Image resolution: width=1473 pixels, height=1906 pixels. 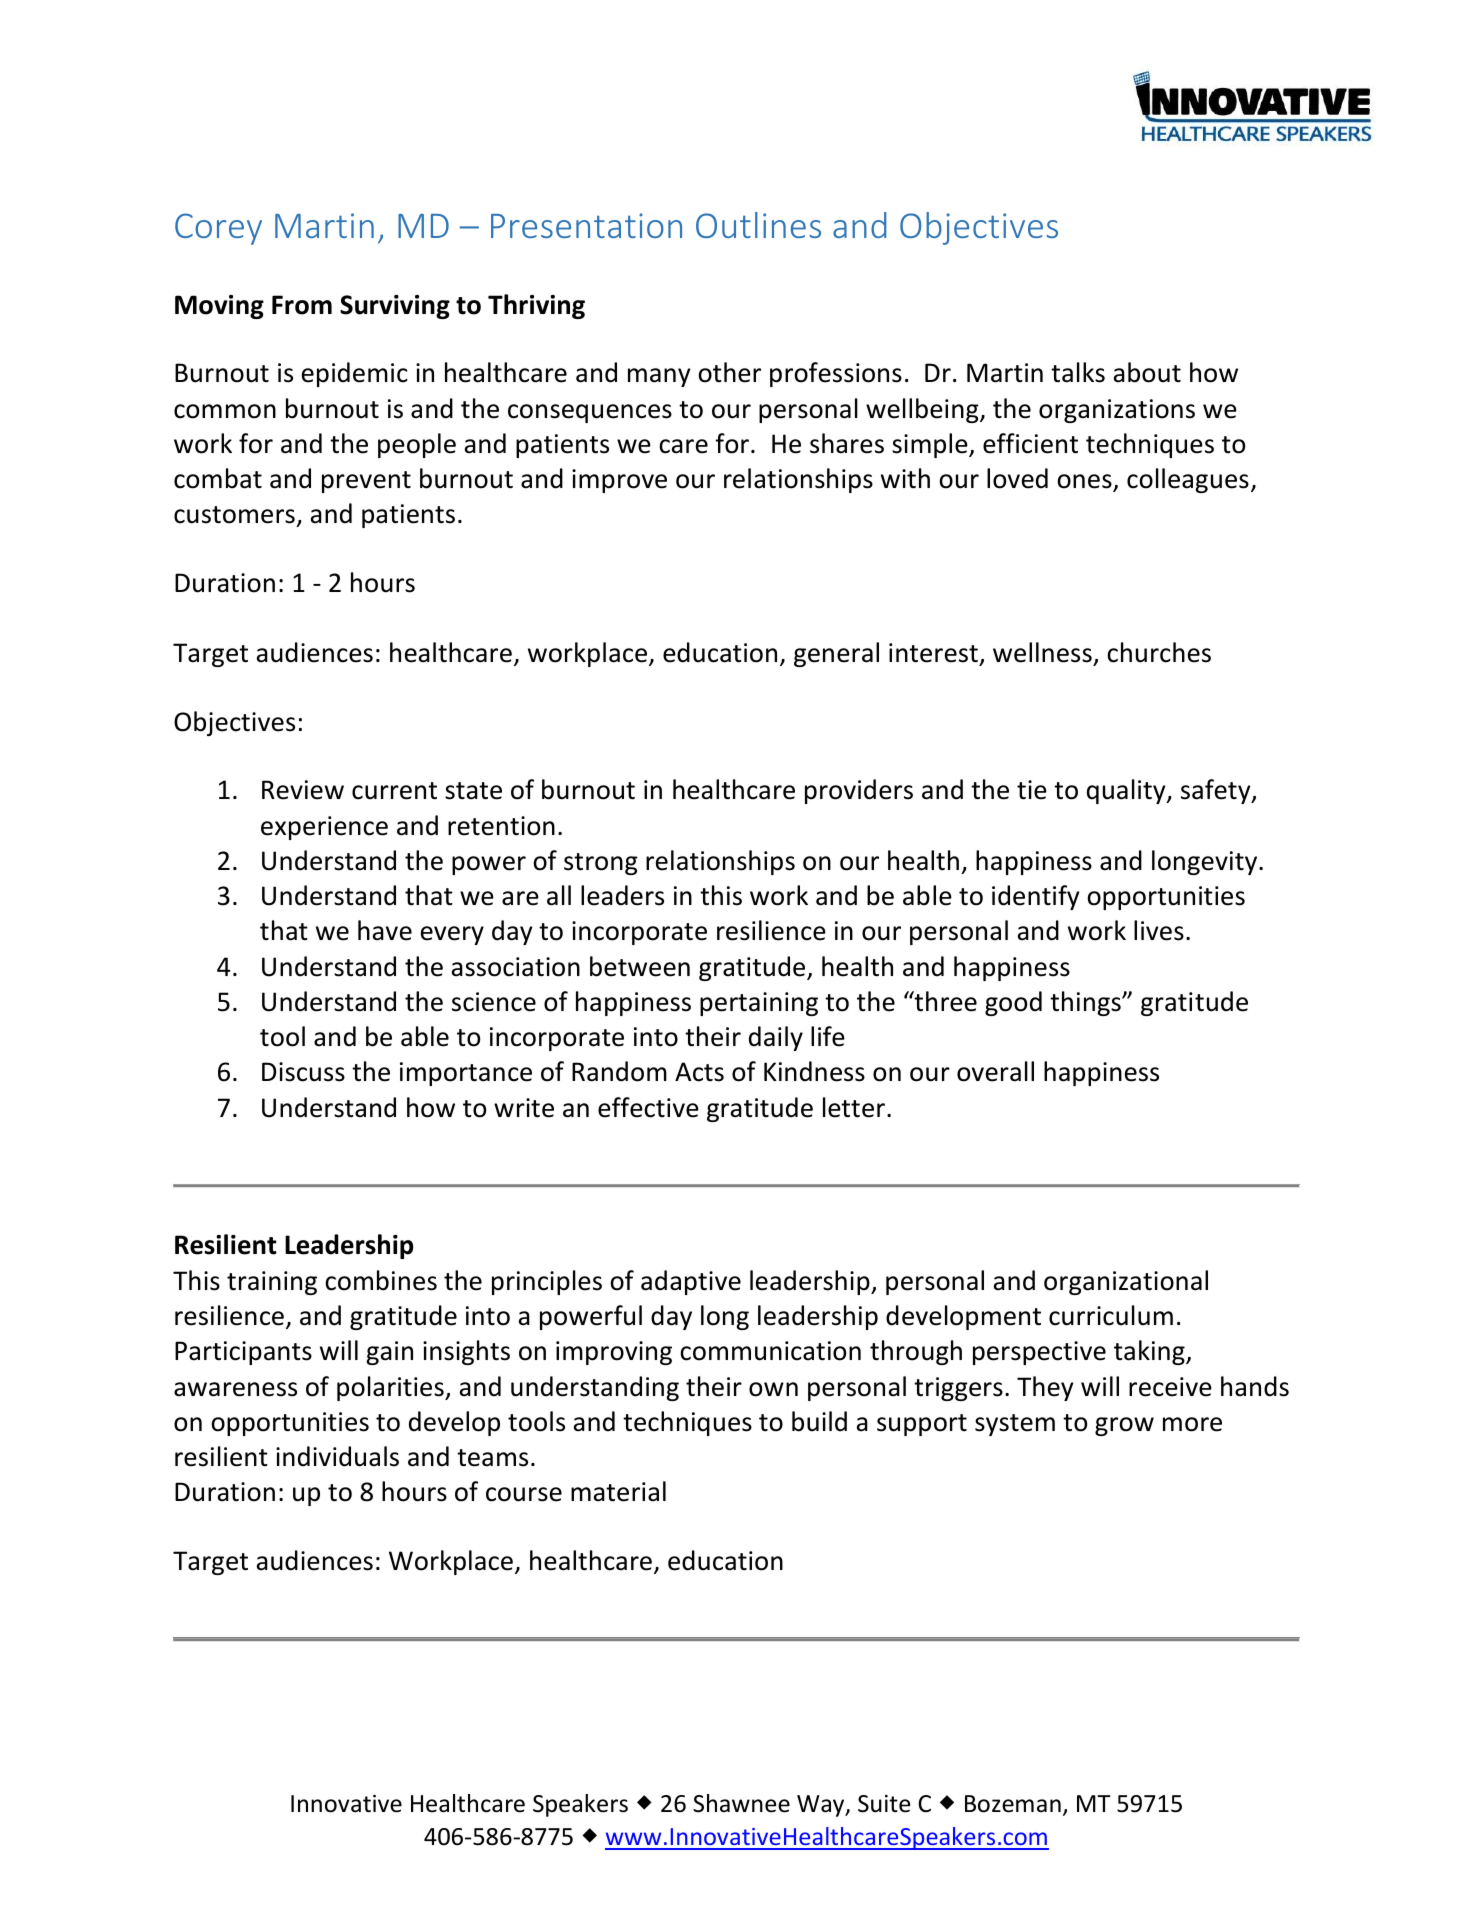 What do you see at coordinates (1147, 372) in the image?
I see `about` at bounding box center [1147, 372].
